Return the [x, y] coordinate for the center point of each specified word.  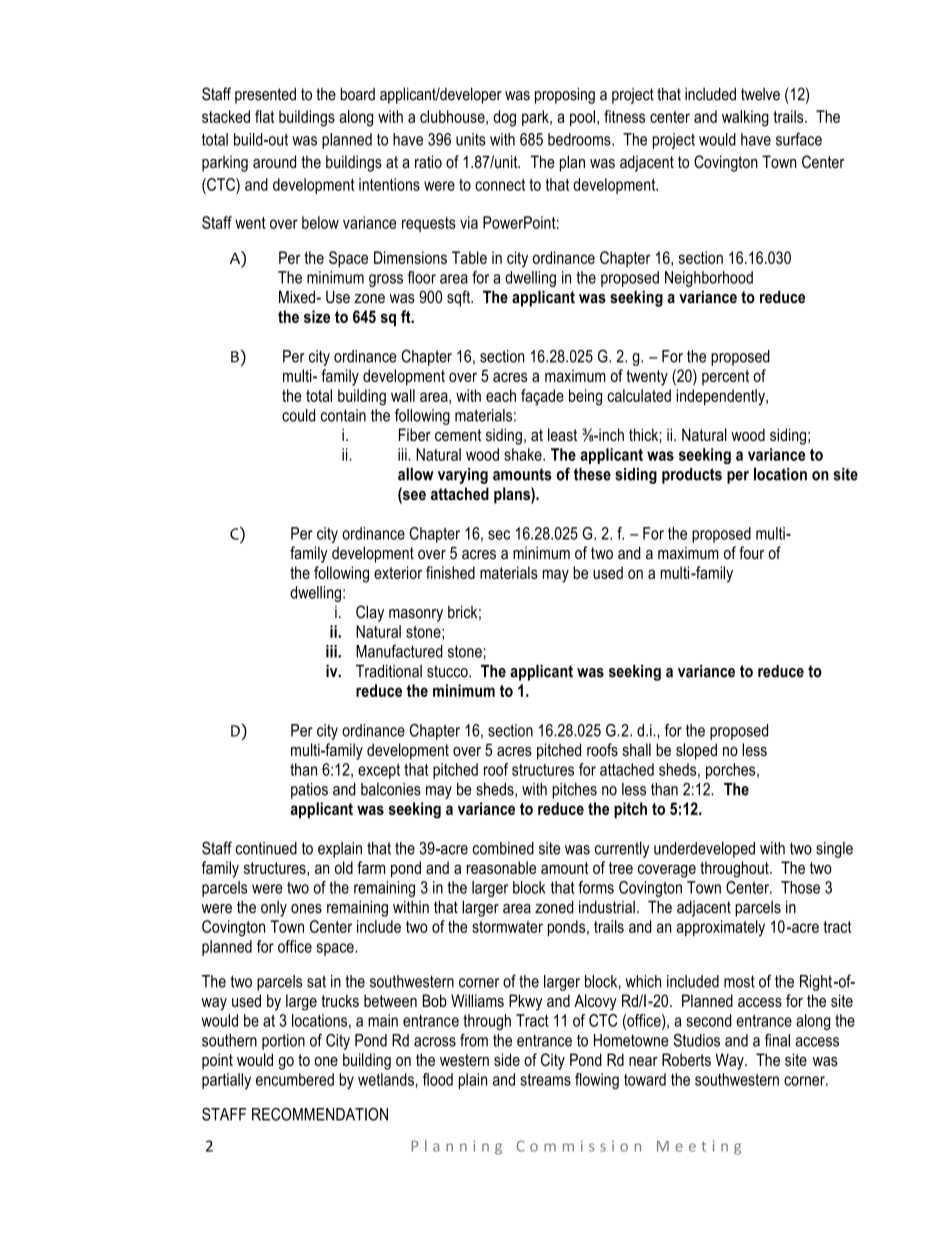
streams [545, 1080]
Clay [370, 613]
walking [745, 118]
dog [504, 118]
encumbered [295, 1079]
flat [264, 116]
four [751, 553]
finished [450, 572]
